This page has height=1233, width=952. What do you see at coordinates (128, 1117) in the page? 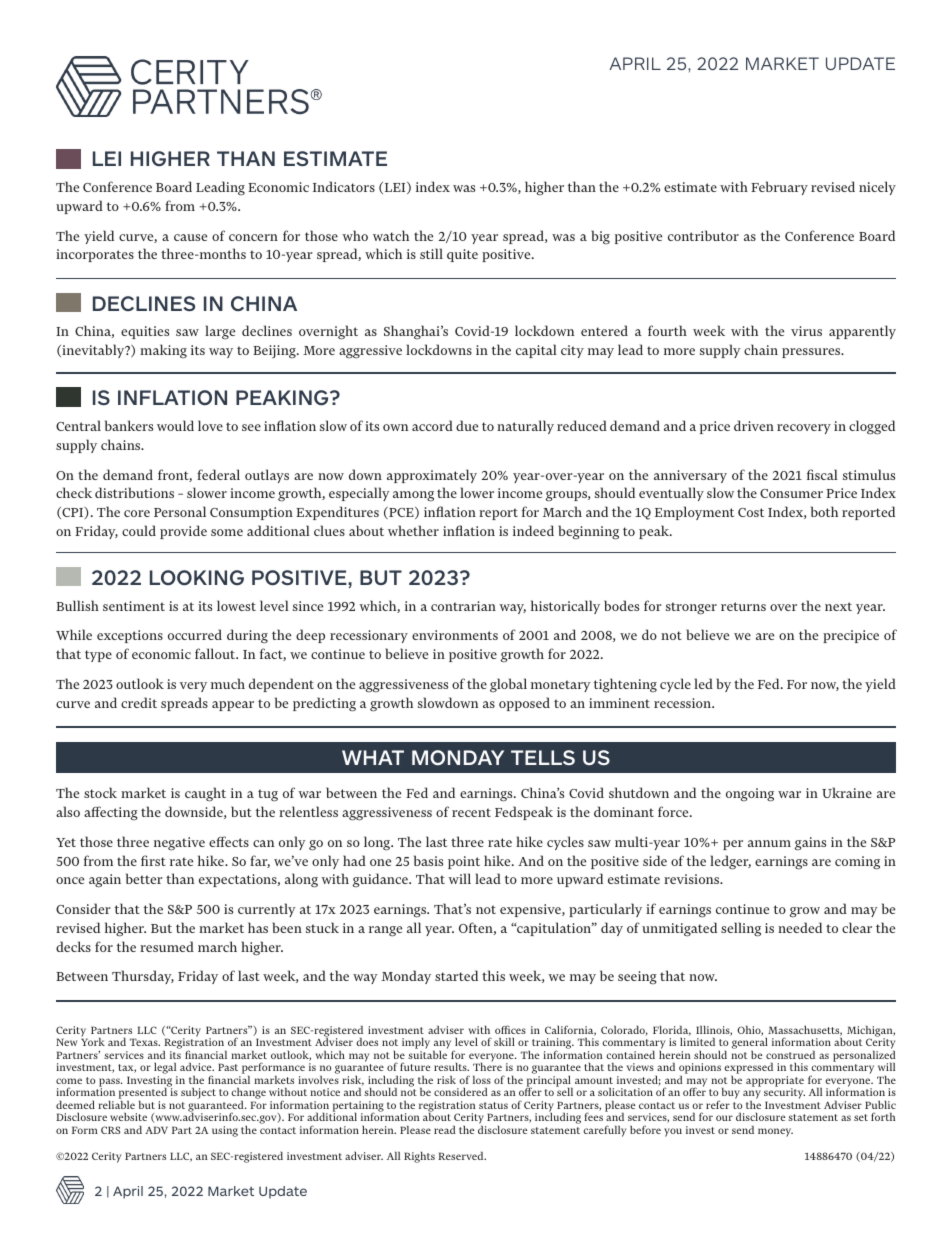
I see `website` at bounding box center [128, 1117].
